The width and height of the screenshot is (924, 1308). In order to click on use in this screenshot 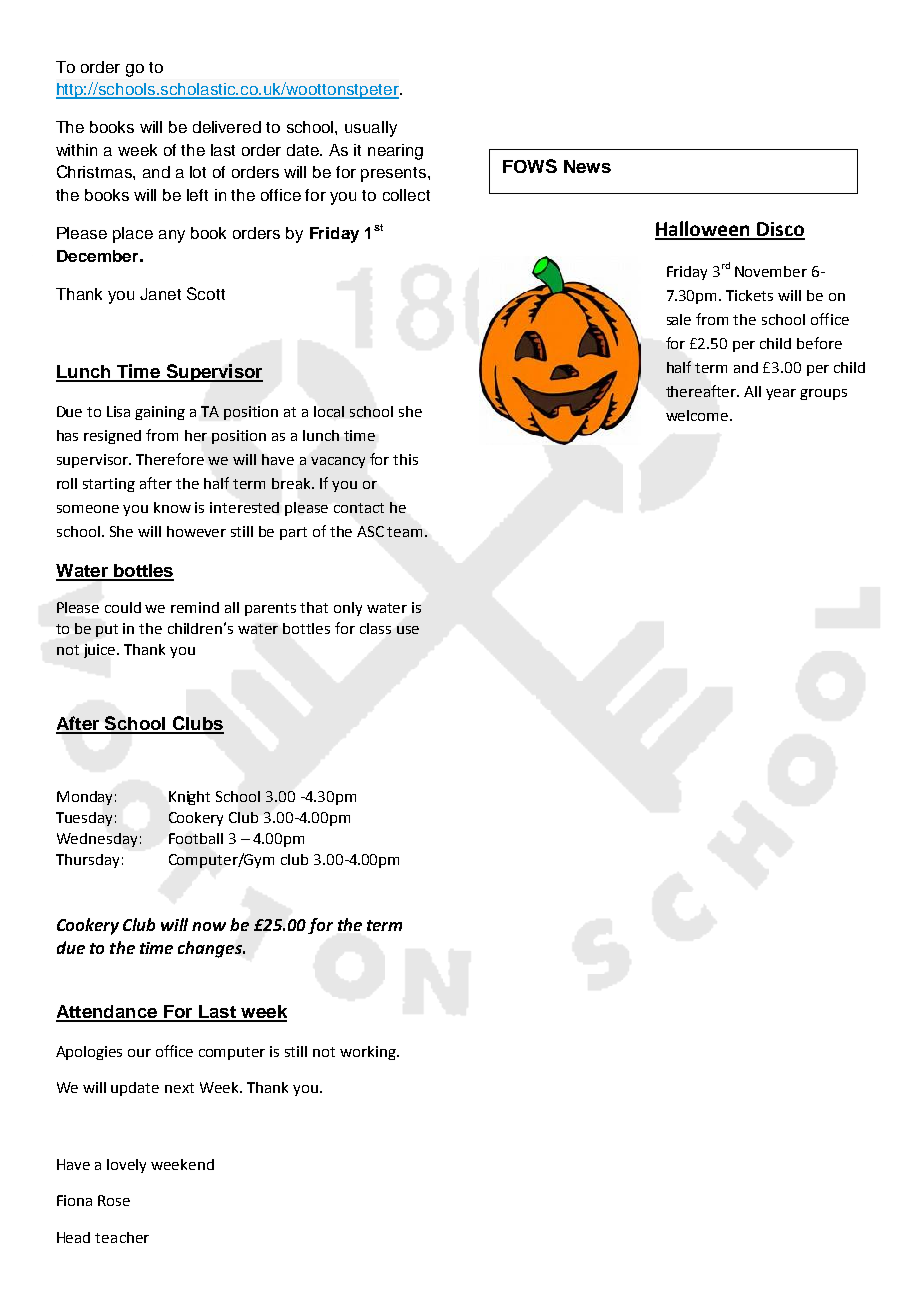, I will do `click(408, 630)`.
